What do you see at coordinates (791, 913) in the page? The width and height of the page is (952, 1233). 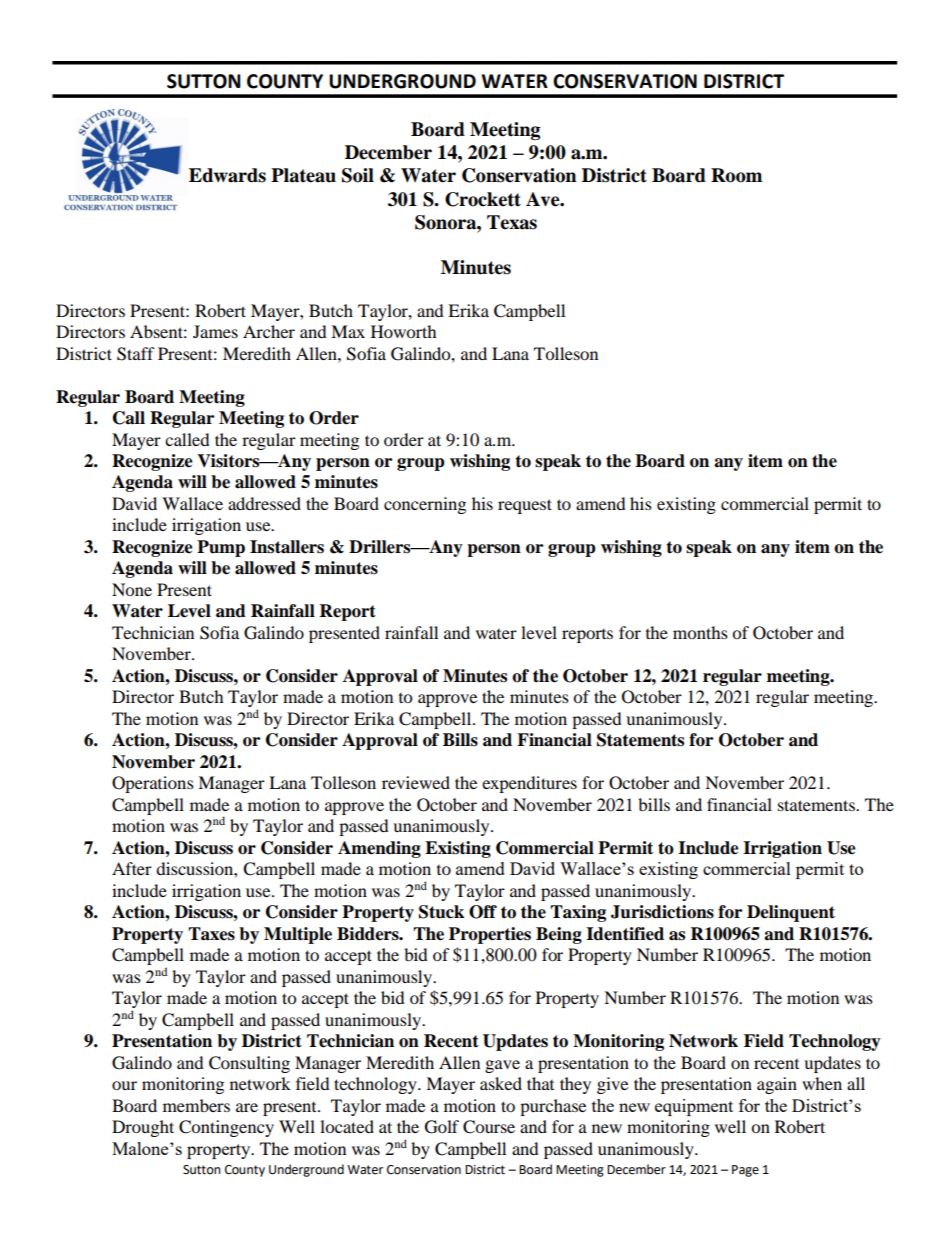 I see `Delinquent` at bounding box center [791, 913].
